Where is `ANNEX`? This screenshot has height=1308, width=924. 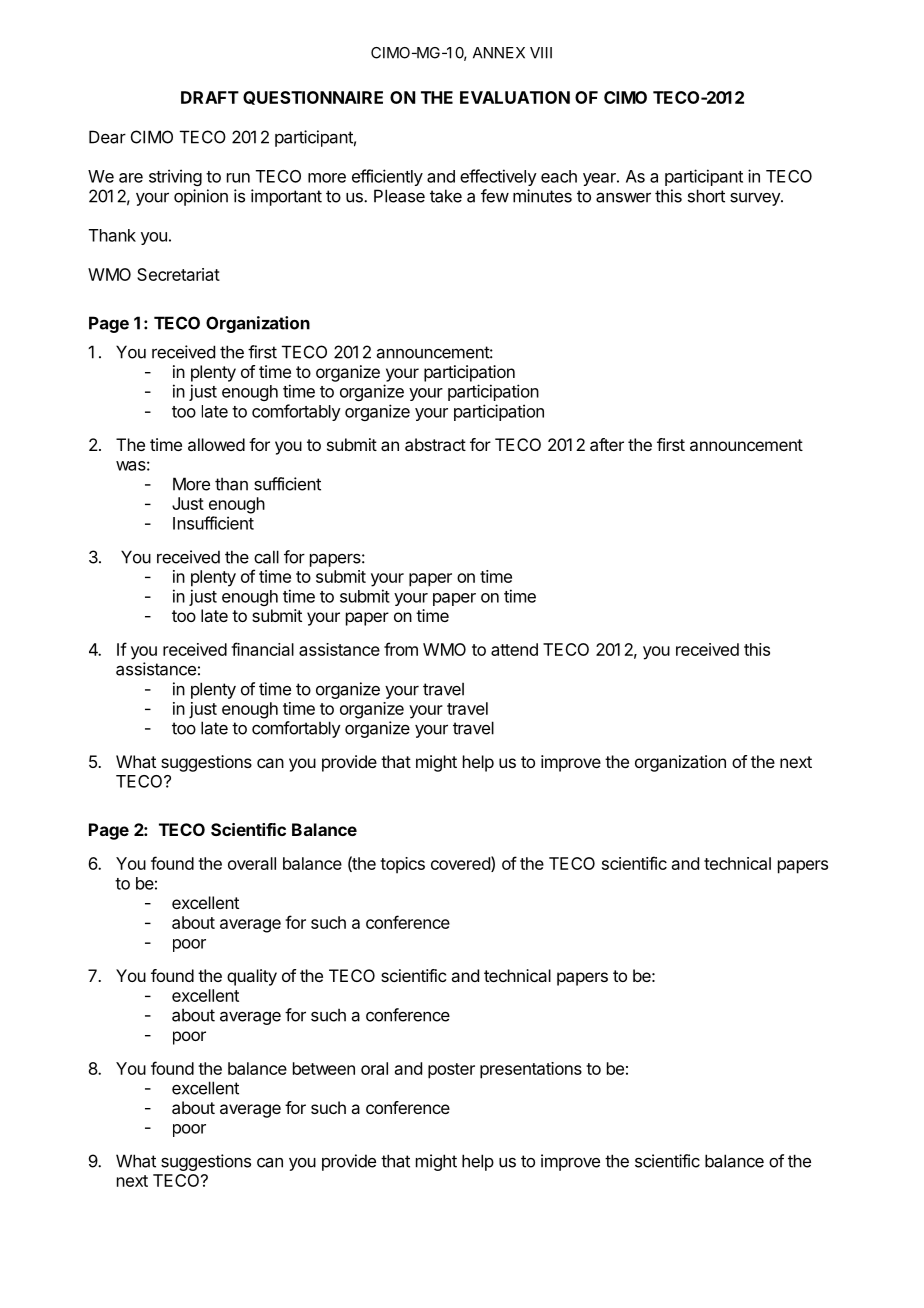 ANNEX is located at coordinates (499, 53).
